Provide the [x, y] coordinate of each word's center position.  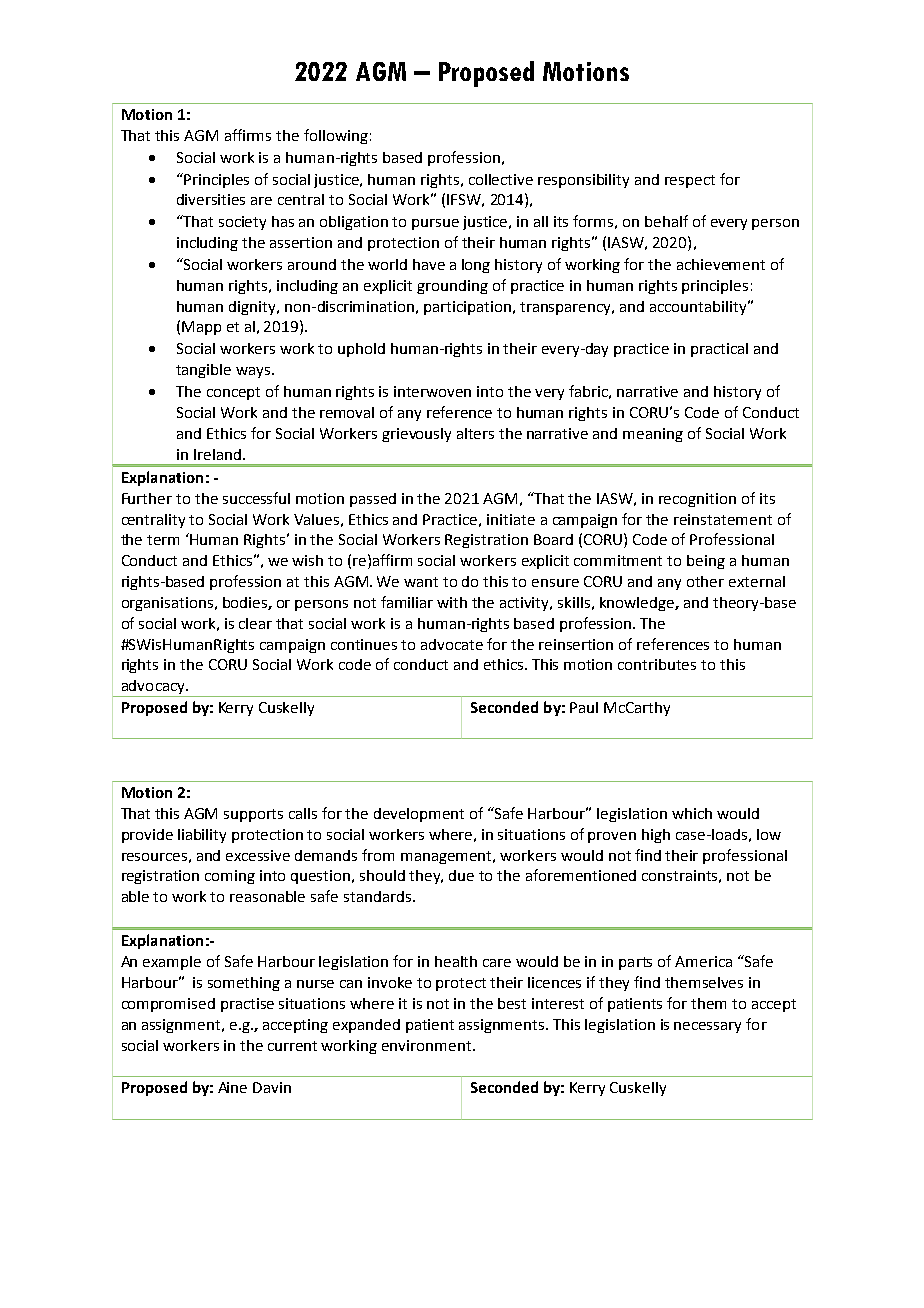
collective [501, 179]
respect [690, 181]
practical [719, 350]
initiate [511, 519]
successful [256, 498]
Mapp [201, 328]
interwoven [432, 391]
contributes [657, 664]
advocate [452, 644]
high [656, 836]
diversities [211, 199]
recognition [697, 500]
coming [230, 877]
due [461, 875]
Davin [272, 1087]
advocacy [153, 688]
